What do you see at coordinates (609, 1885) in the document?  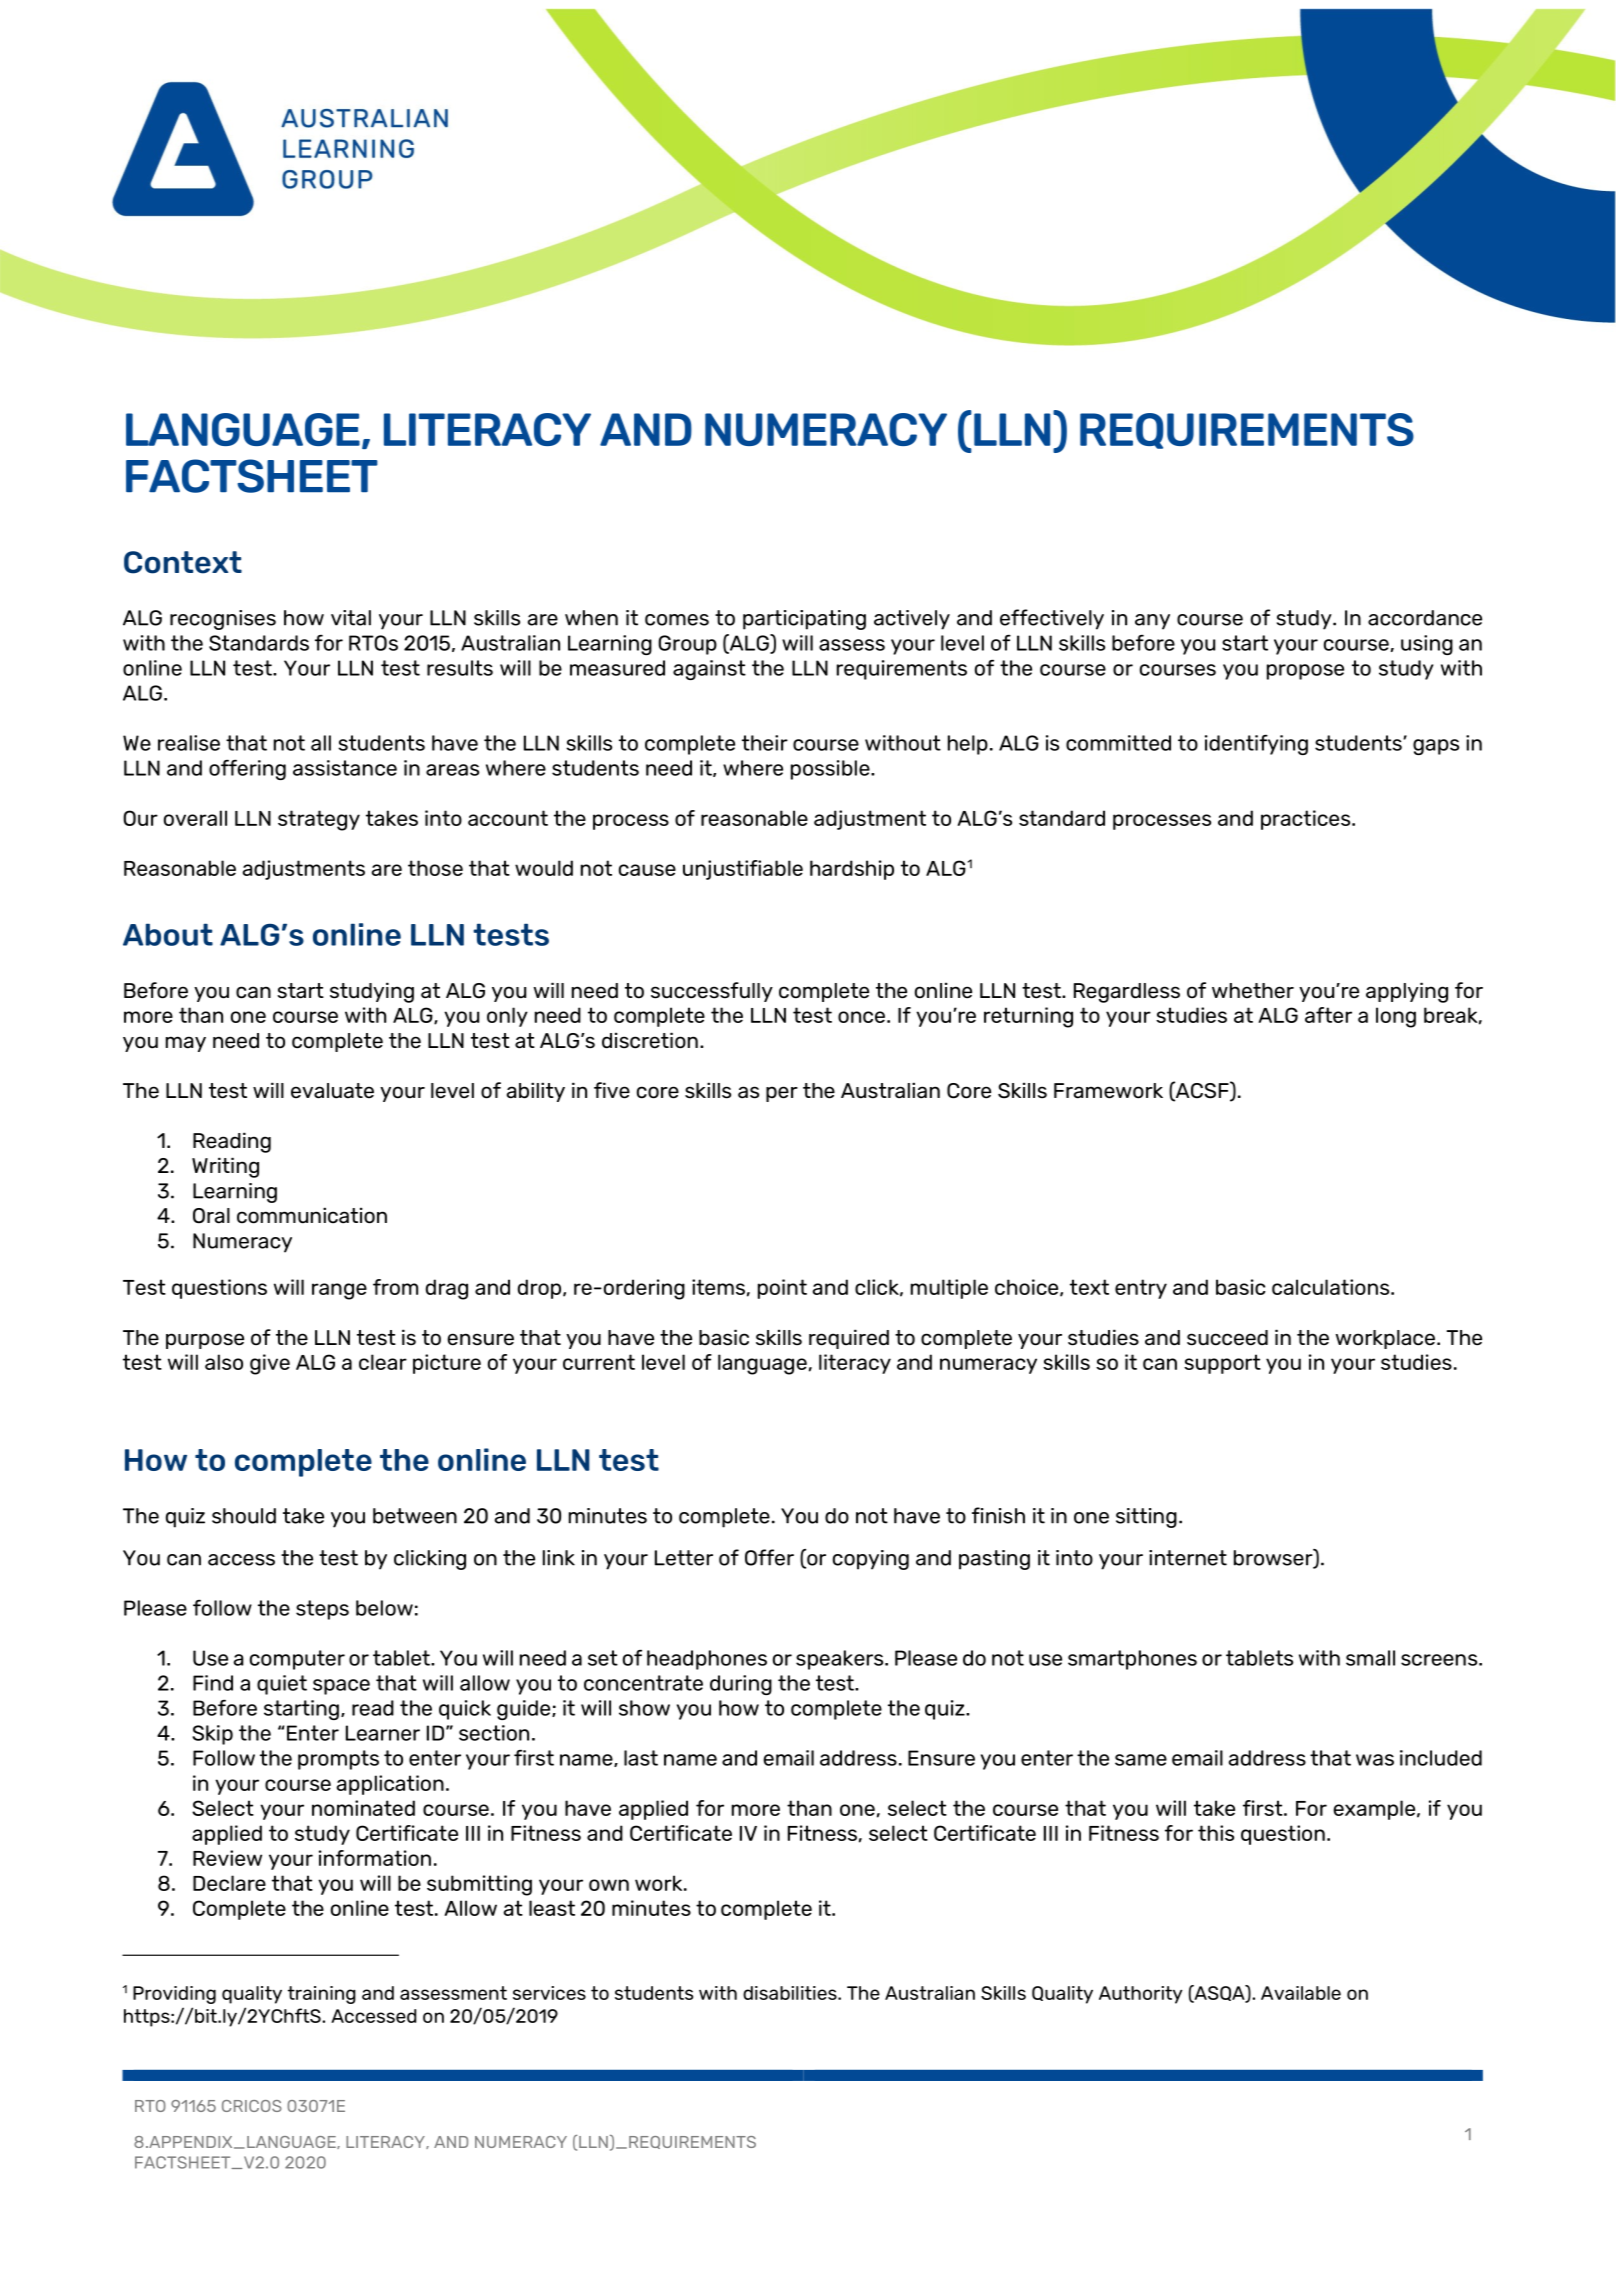 I see `own` at bounding box center [609, 1885].
